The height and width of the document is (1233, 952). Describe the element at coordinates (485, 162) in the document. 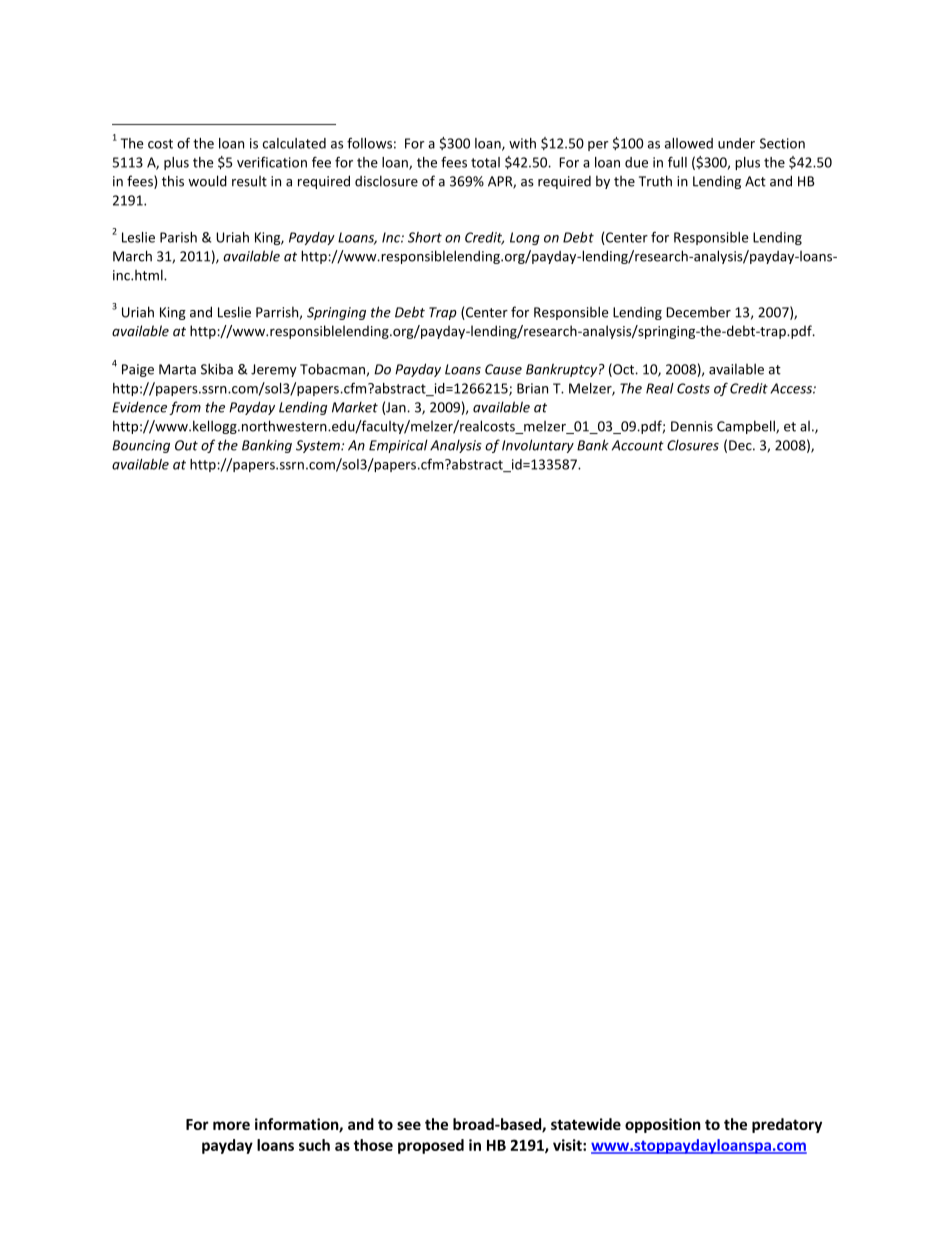

I see `total` at that location.
